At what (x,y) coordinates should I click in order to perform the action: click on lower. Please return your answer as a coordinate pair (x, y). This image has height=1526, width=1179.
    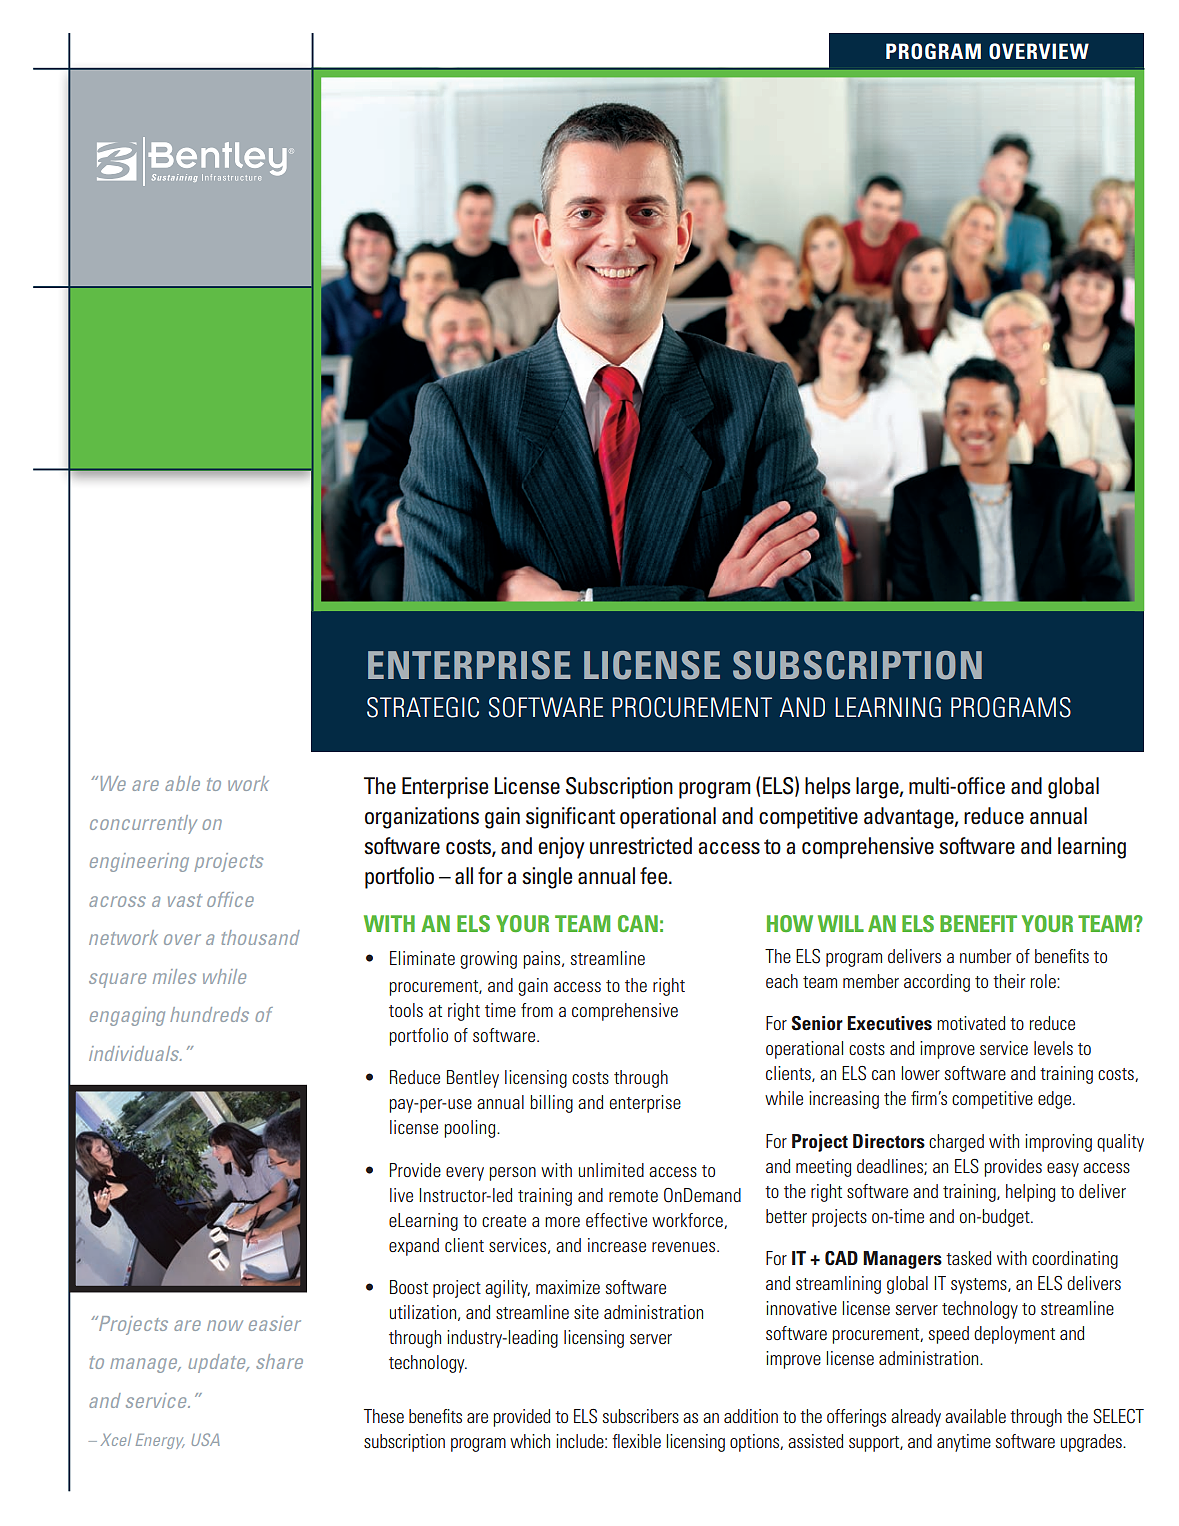
    Looking at the image, I should click on (921, 1073).
